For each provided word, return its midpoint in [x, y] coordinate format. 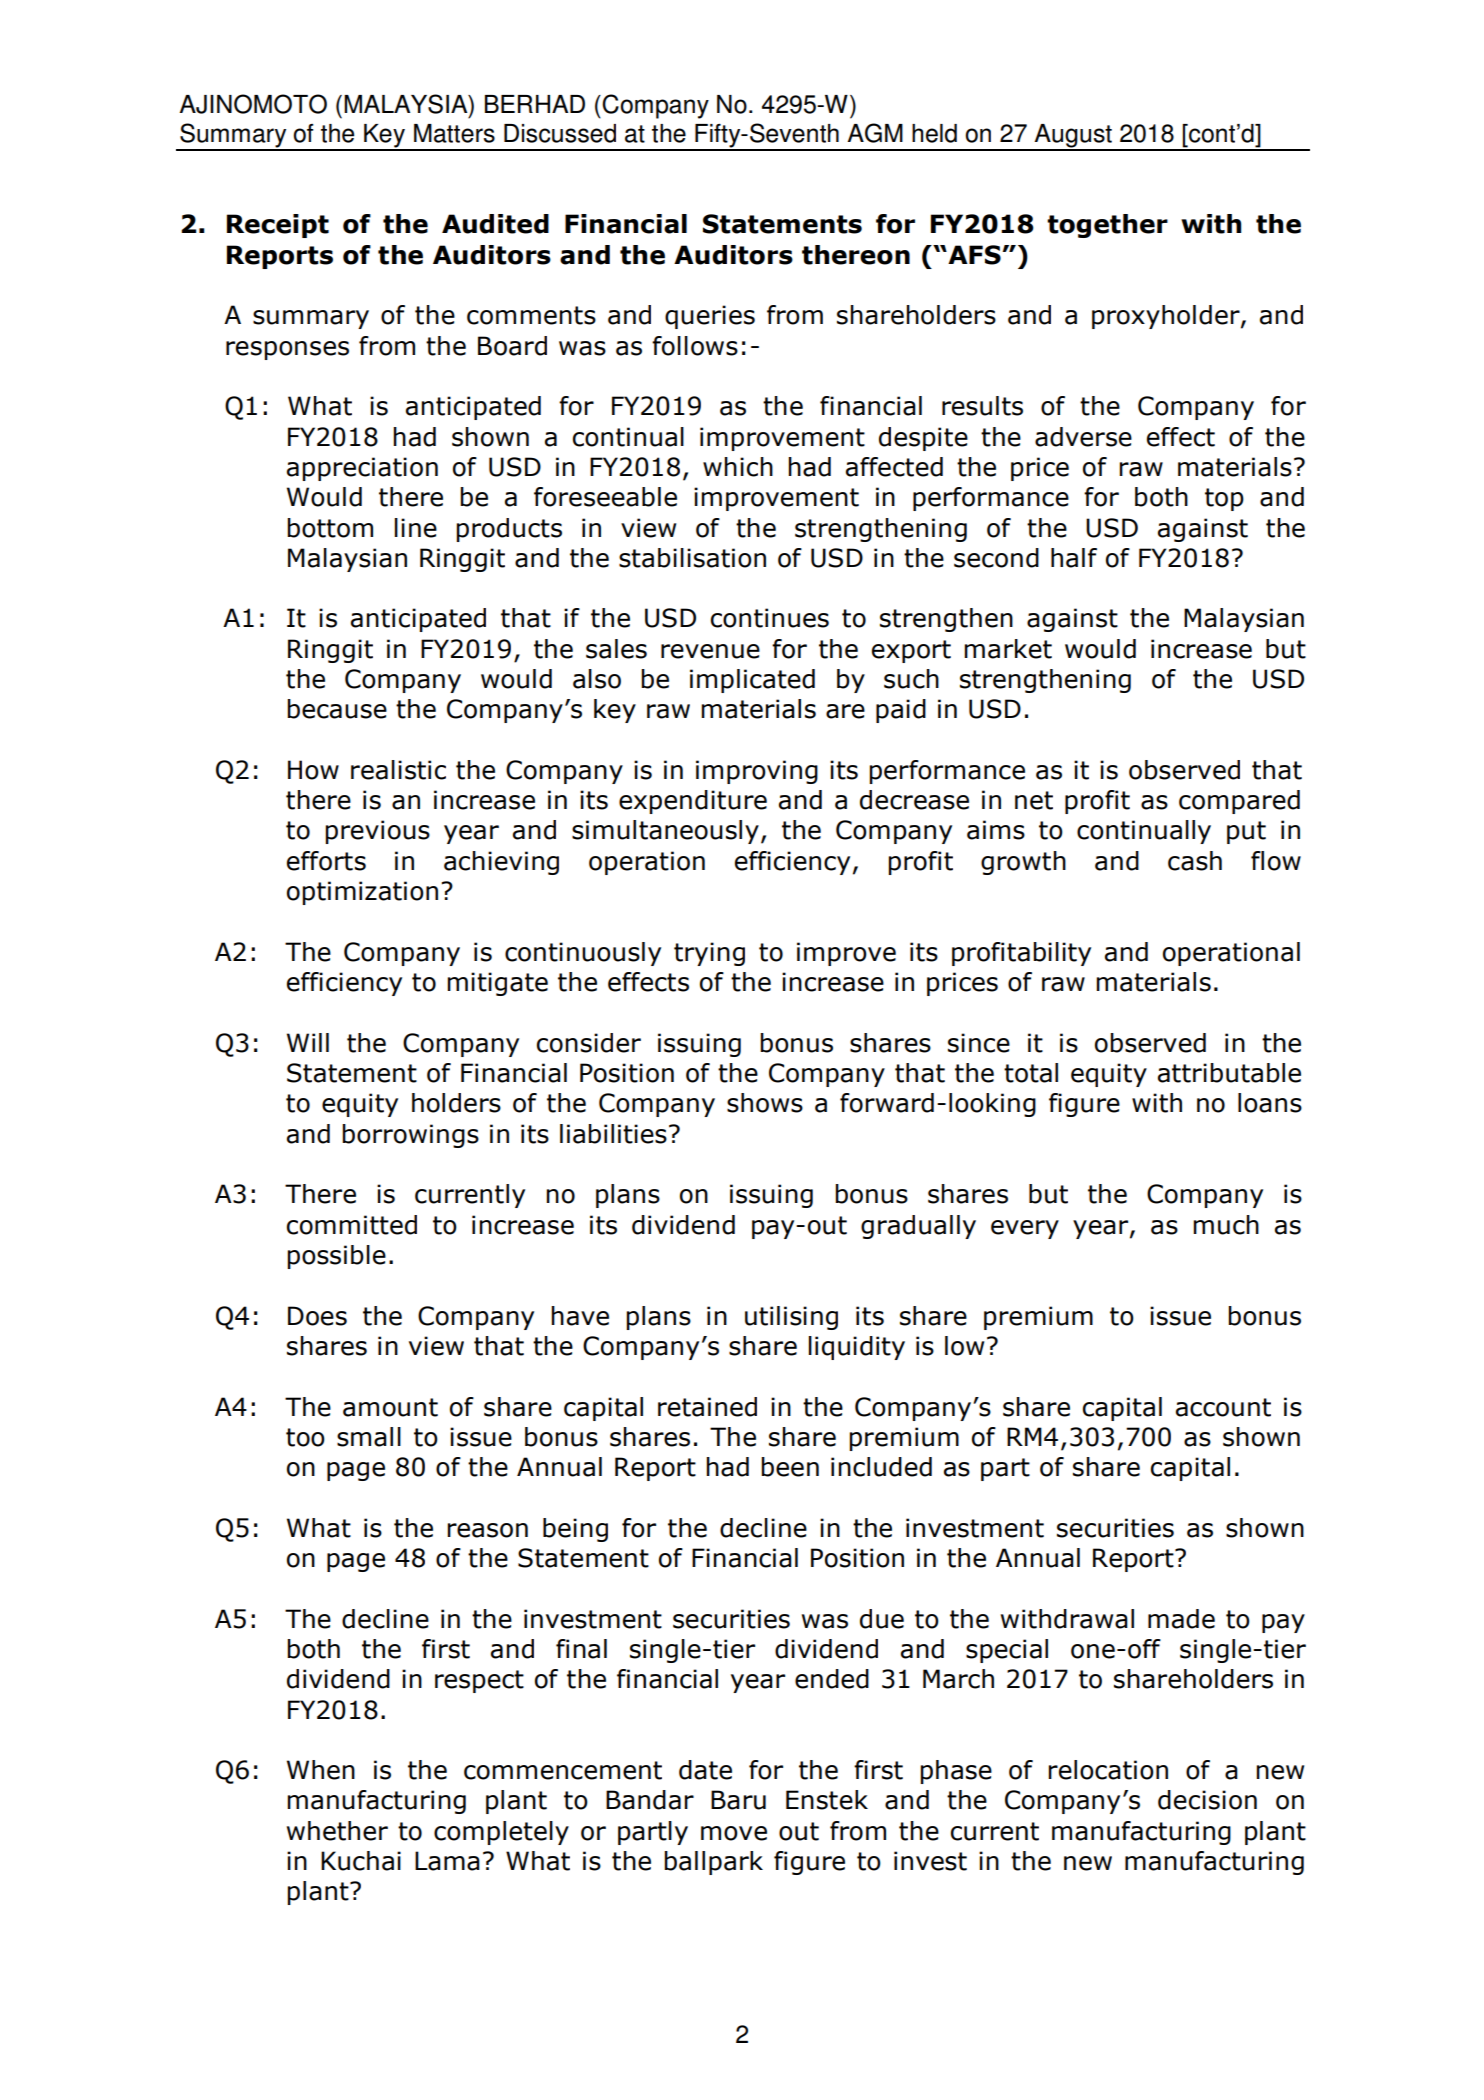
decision [1207, 1800]
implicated [752, 681]
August [1073, 137]
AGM [875, 133]
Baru [738, 1800]
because [337, 709]
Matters [454, 133]
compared [1239, 802]
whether [337, 1831]
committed [352, 1225]
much [1226, 1225]
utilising [791, 1318]
